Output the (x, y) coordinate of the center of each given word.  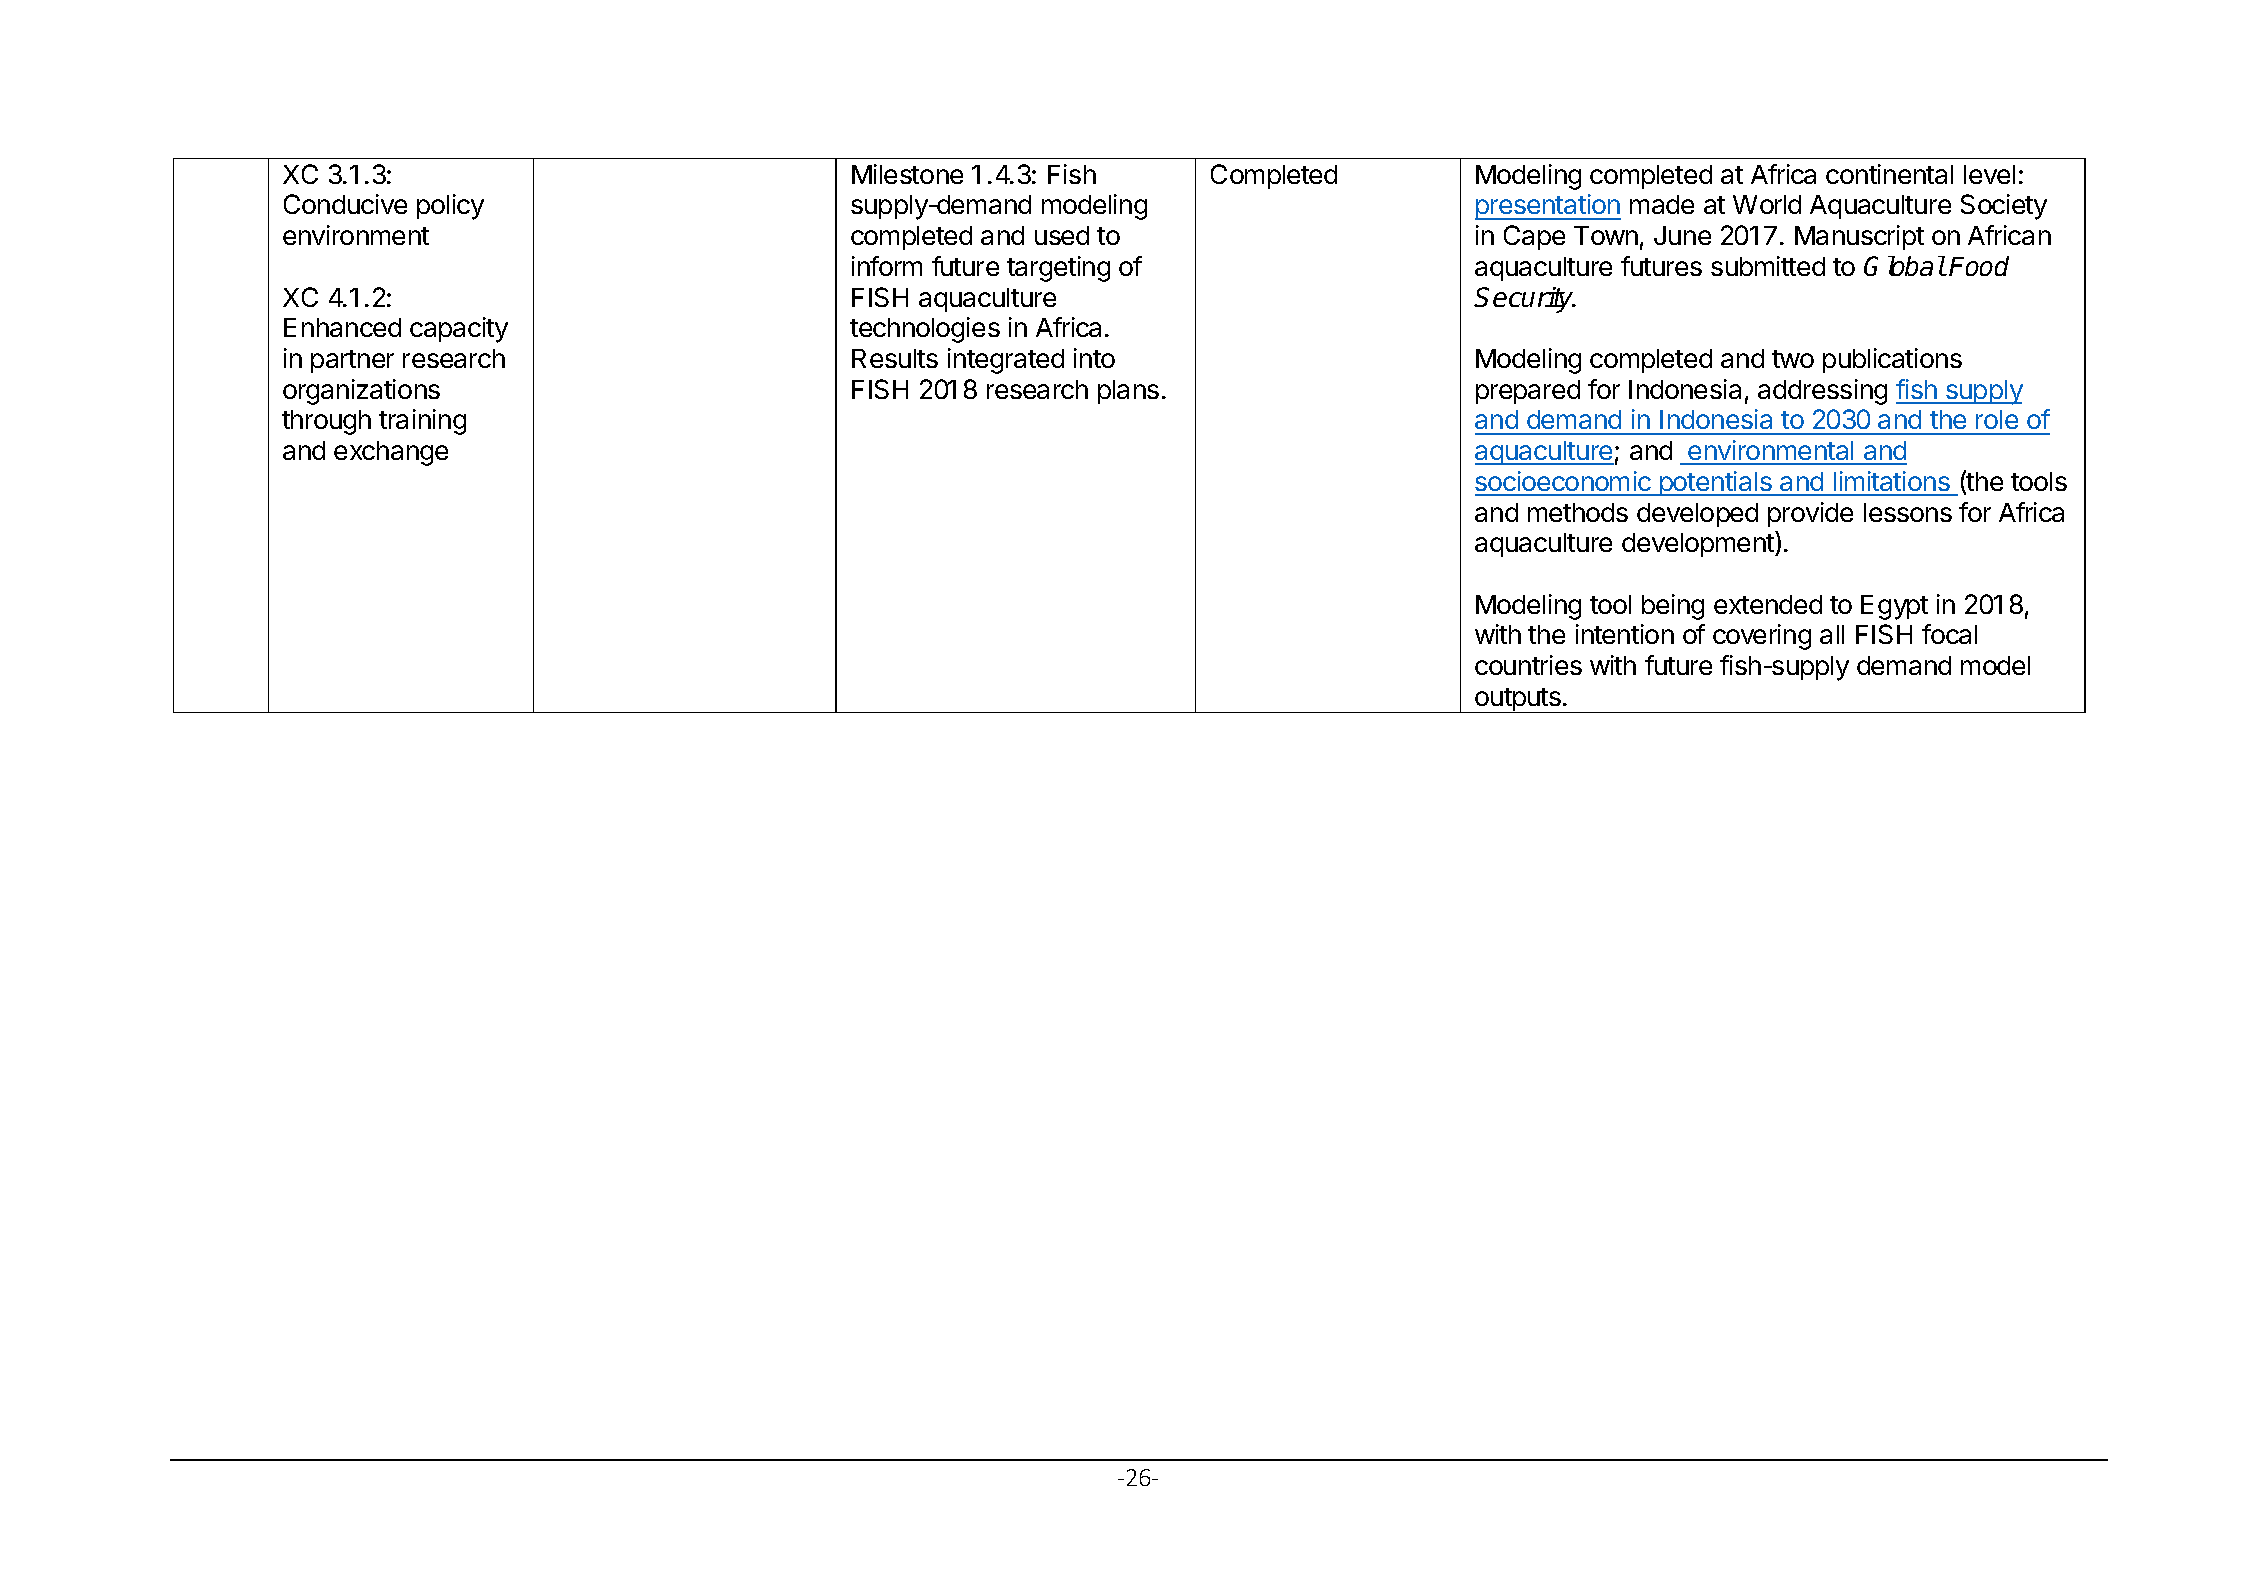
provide (1810, 514)
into (1094, 358)
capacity (459, 330)
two (1793, 359)
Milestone (907, 174)
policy (450, 207)
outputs (1518, 700)
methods (1578, 512)
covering (1762, 637)
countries (1528, 665)
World (1767, 204)
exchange (391, 453)
